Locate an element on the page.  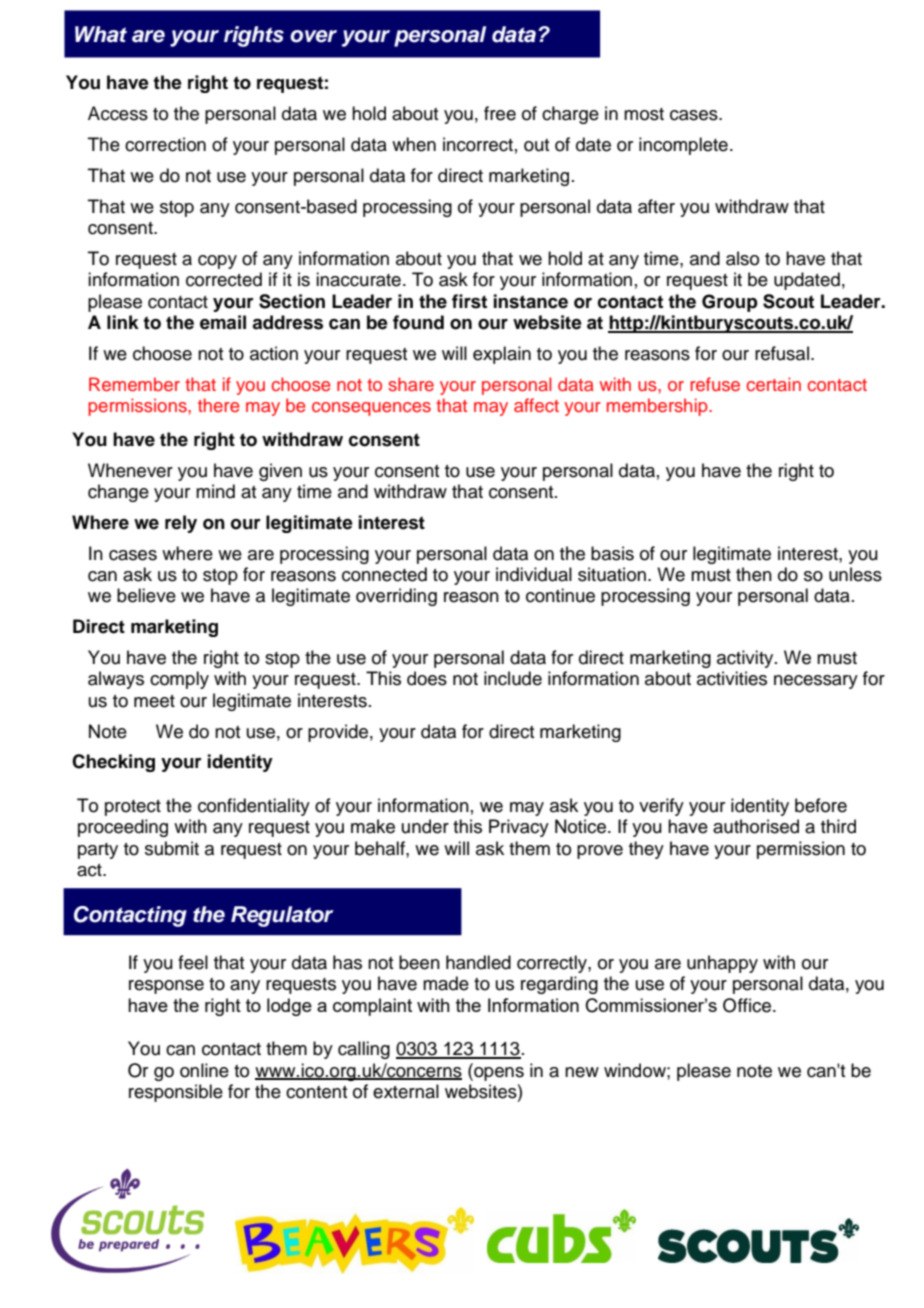
then is located at coordinates (754, 574).
